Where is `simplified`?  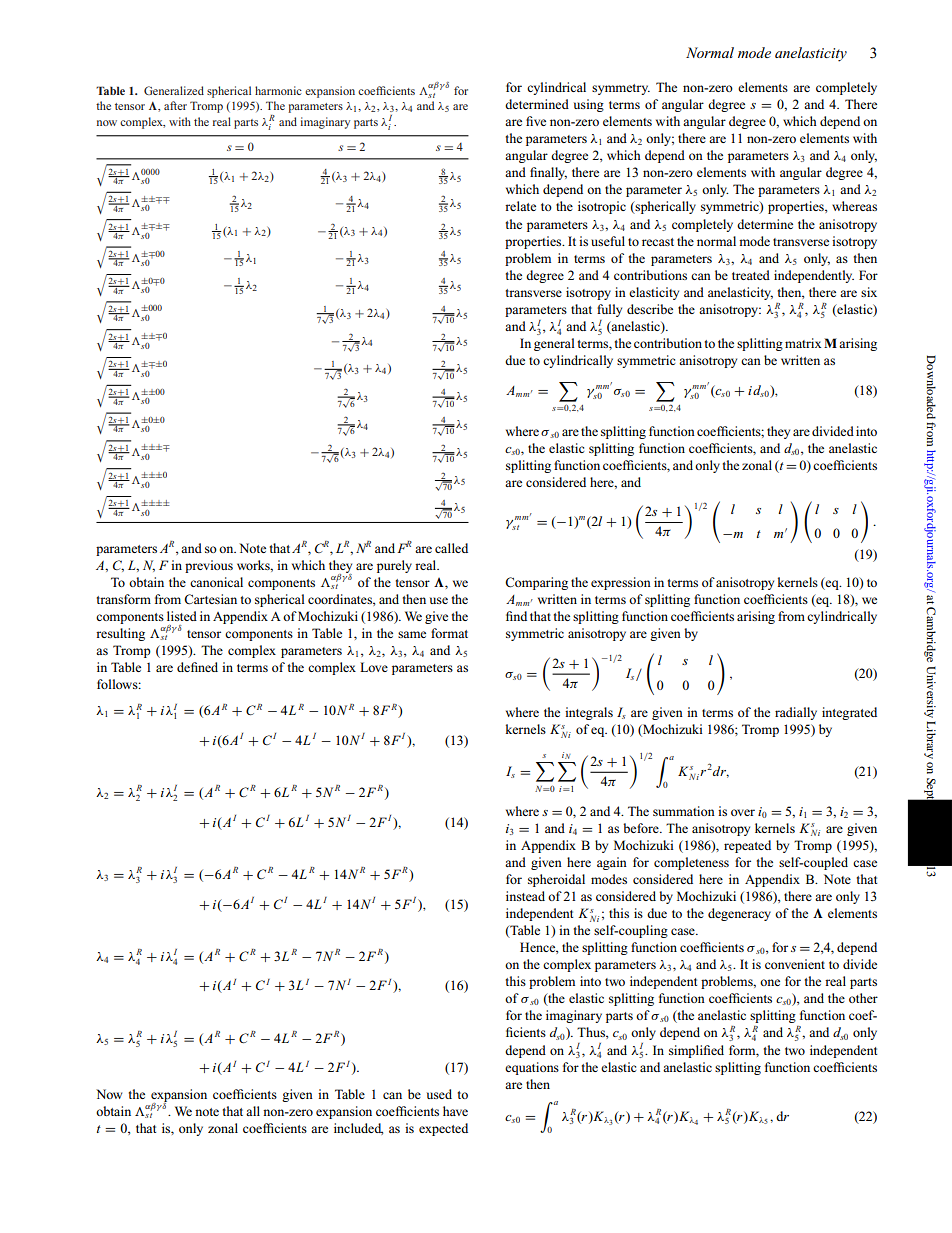 simplified is located at coordinates (696, 1051).
